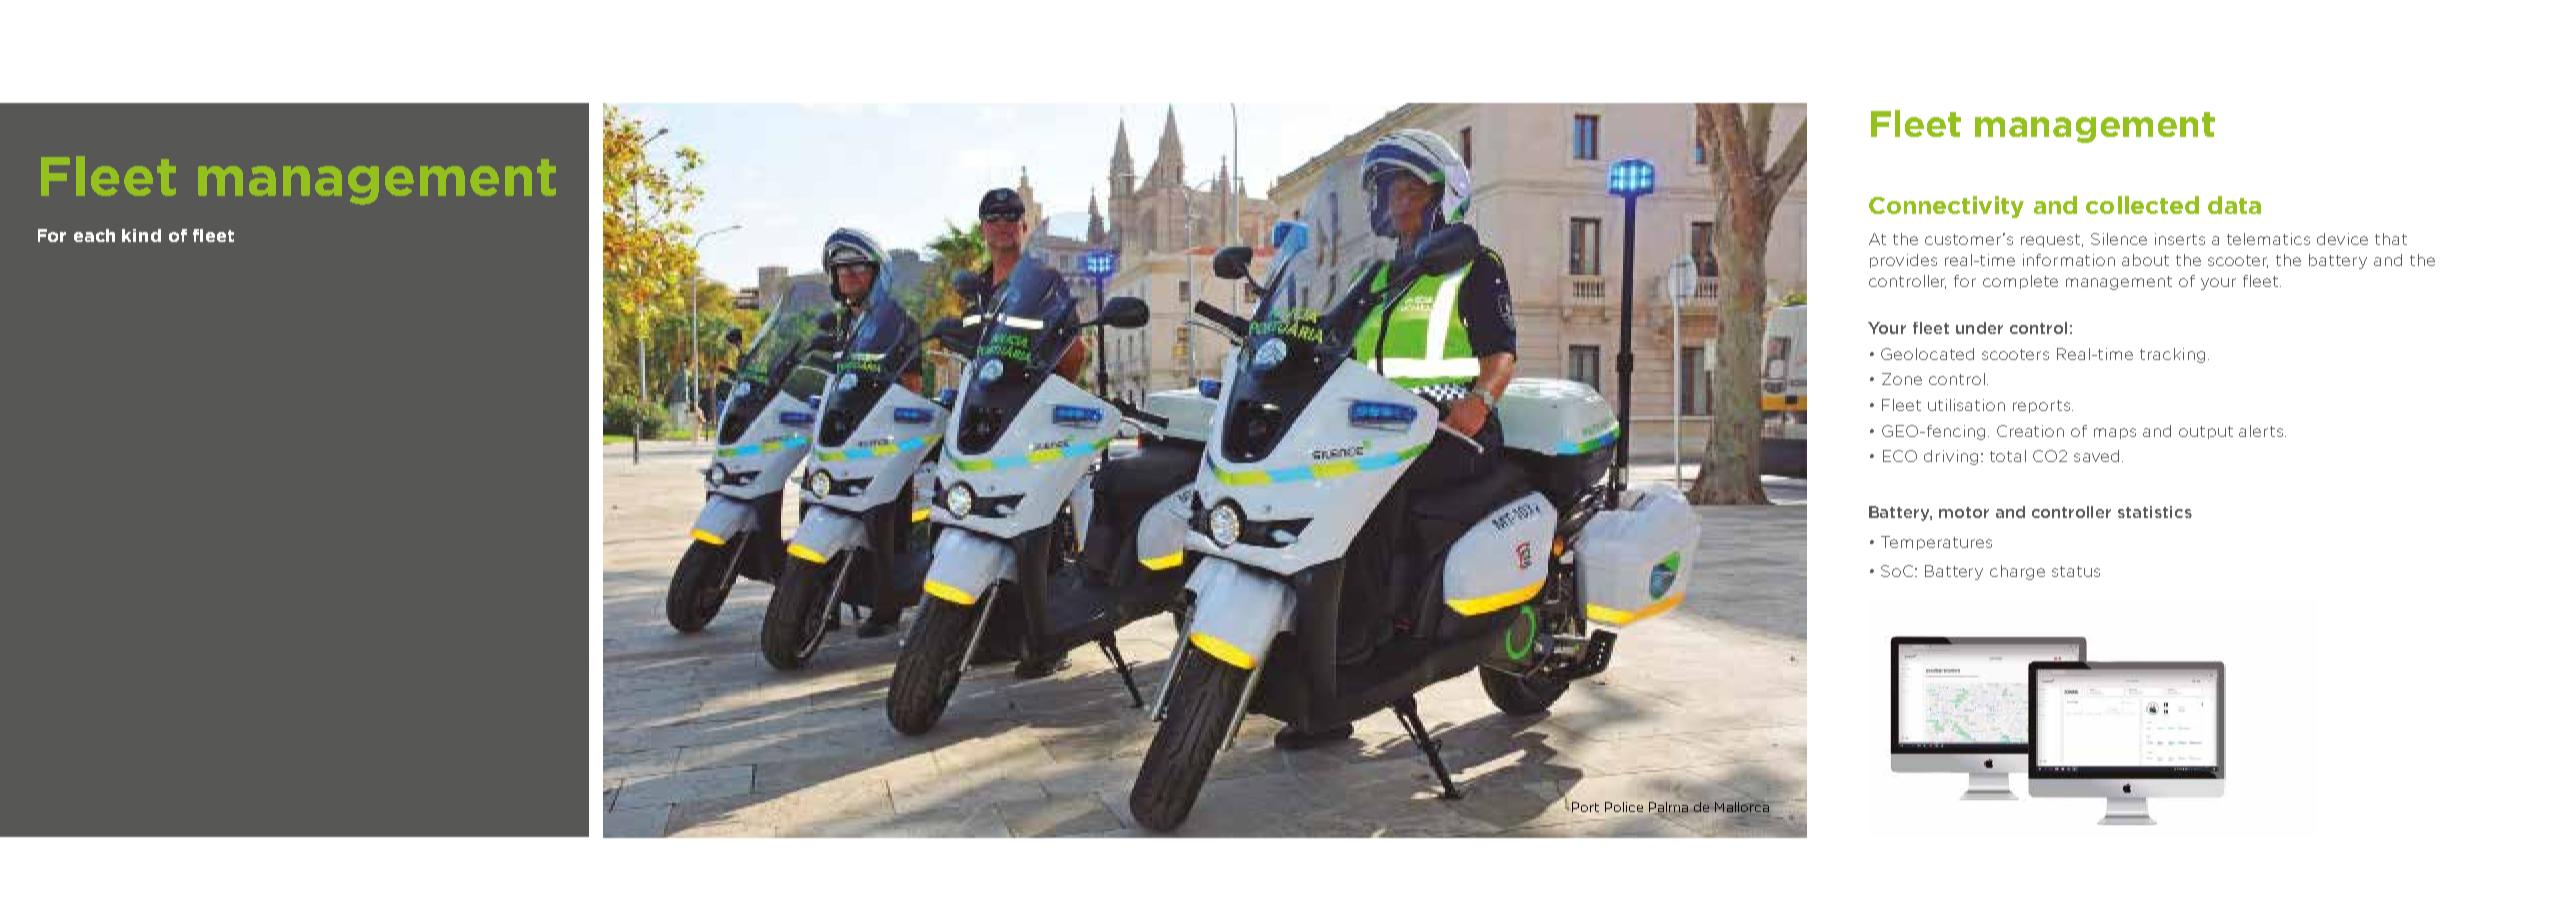  I want to click on kind, so click(141, 235).
